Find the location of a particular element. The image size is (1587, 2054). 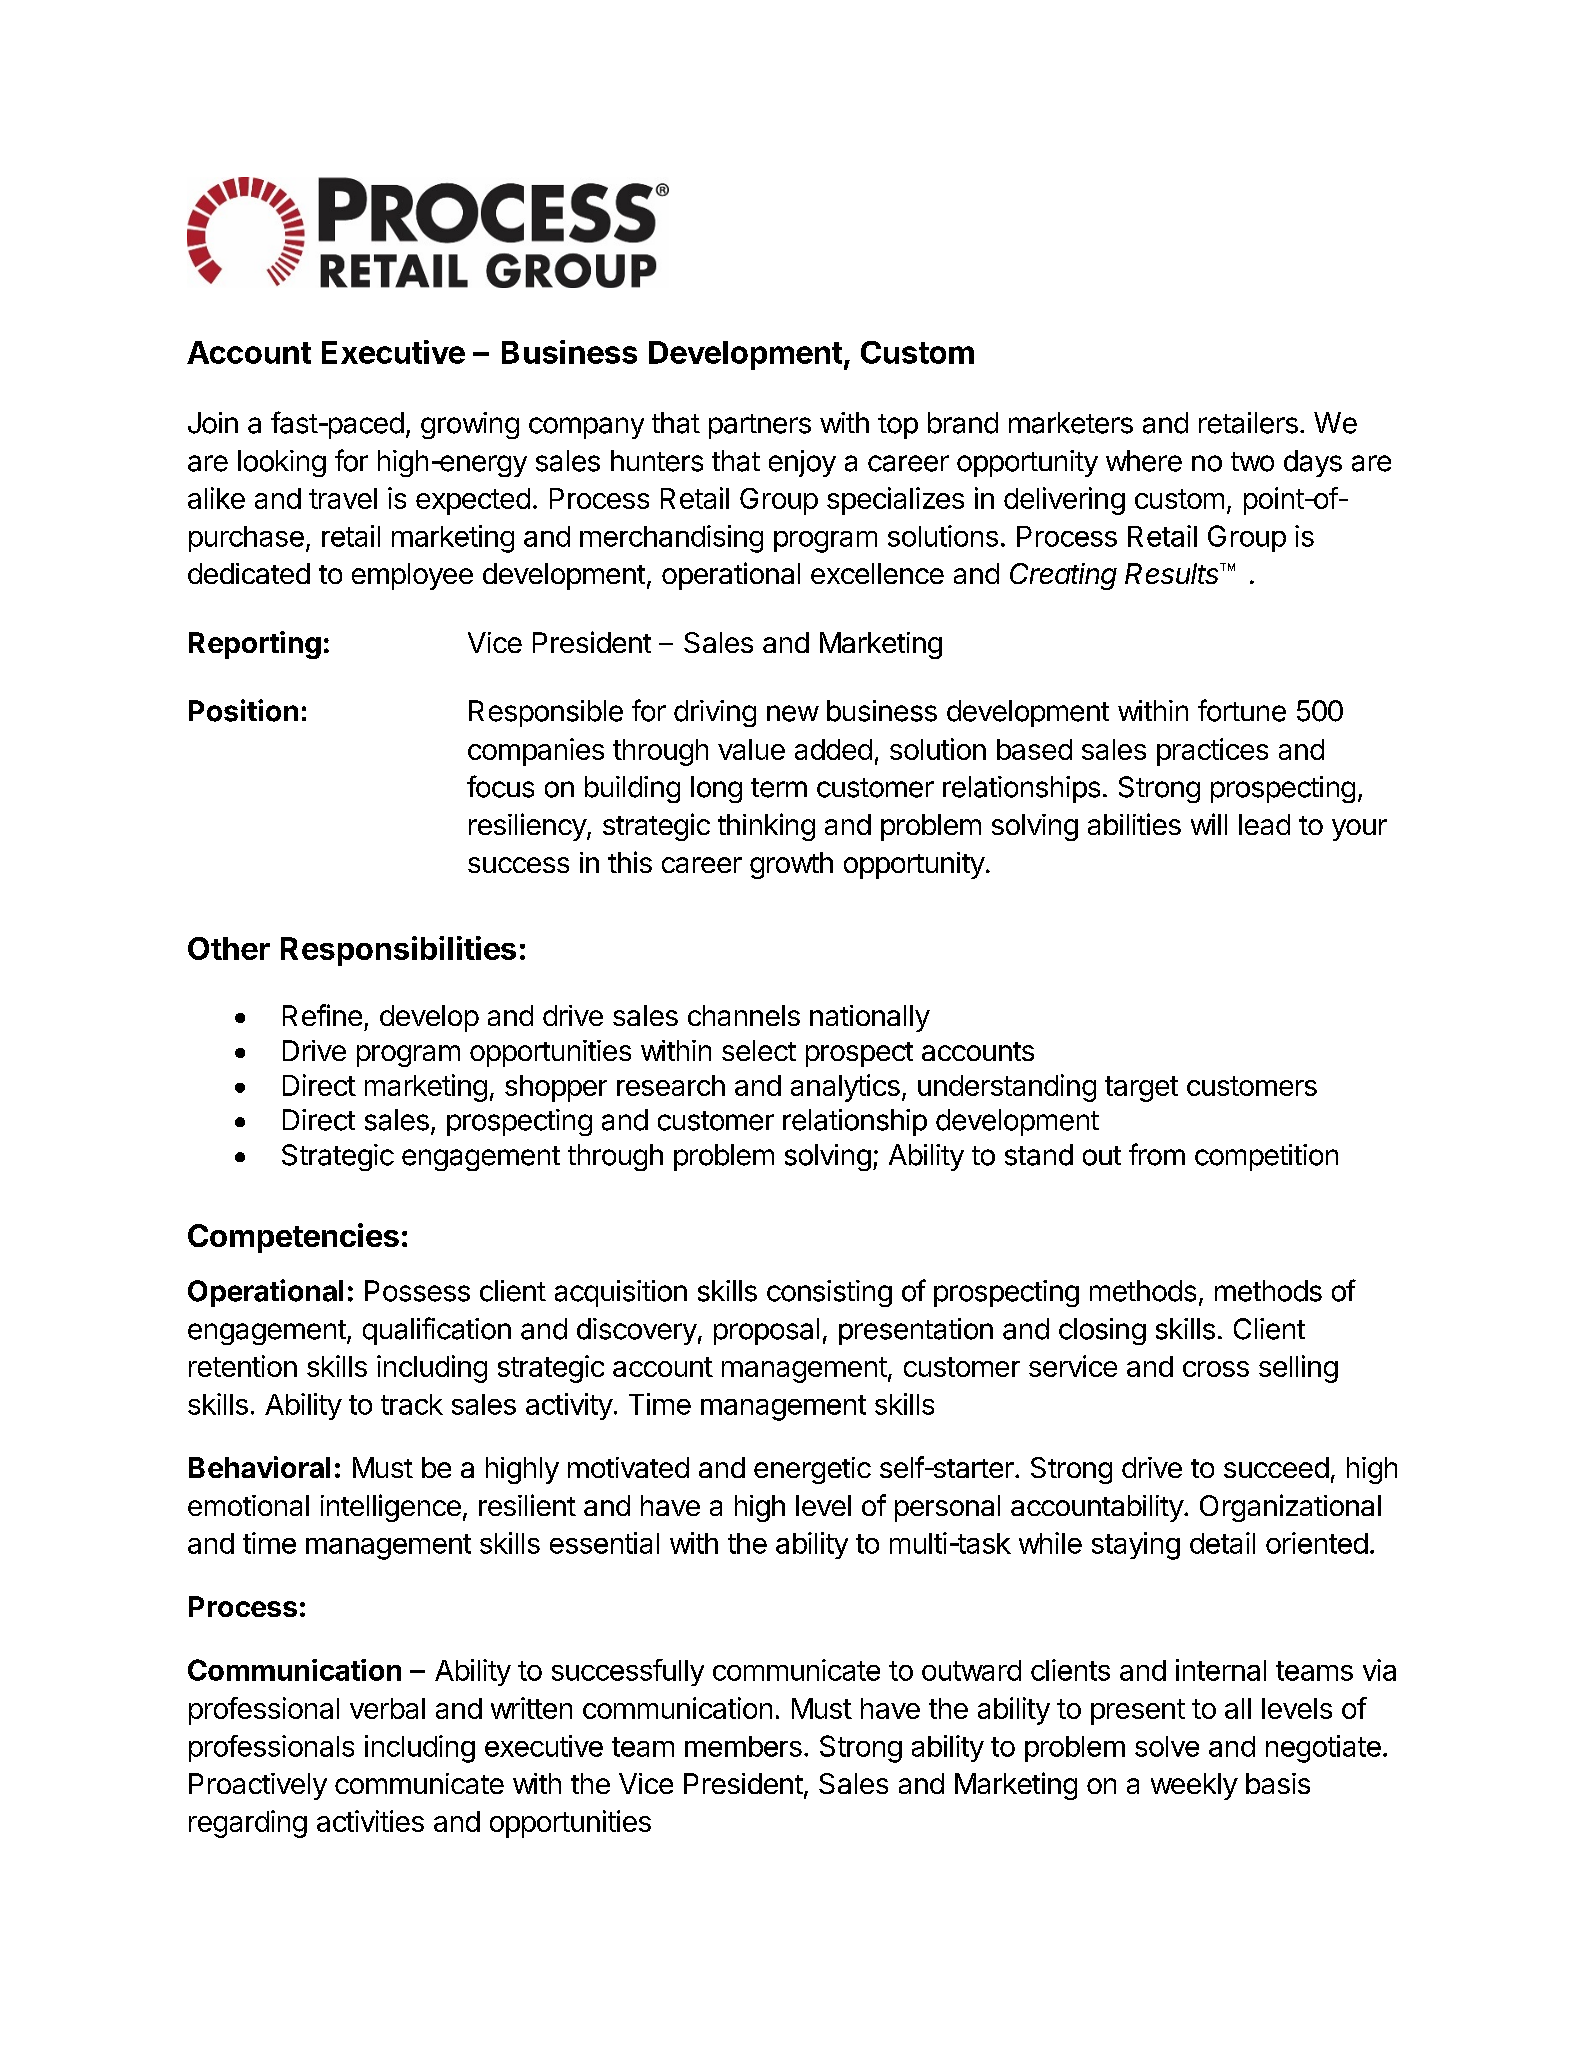

competition is located at coordinates (1266, 1157).
